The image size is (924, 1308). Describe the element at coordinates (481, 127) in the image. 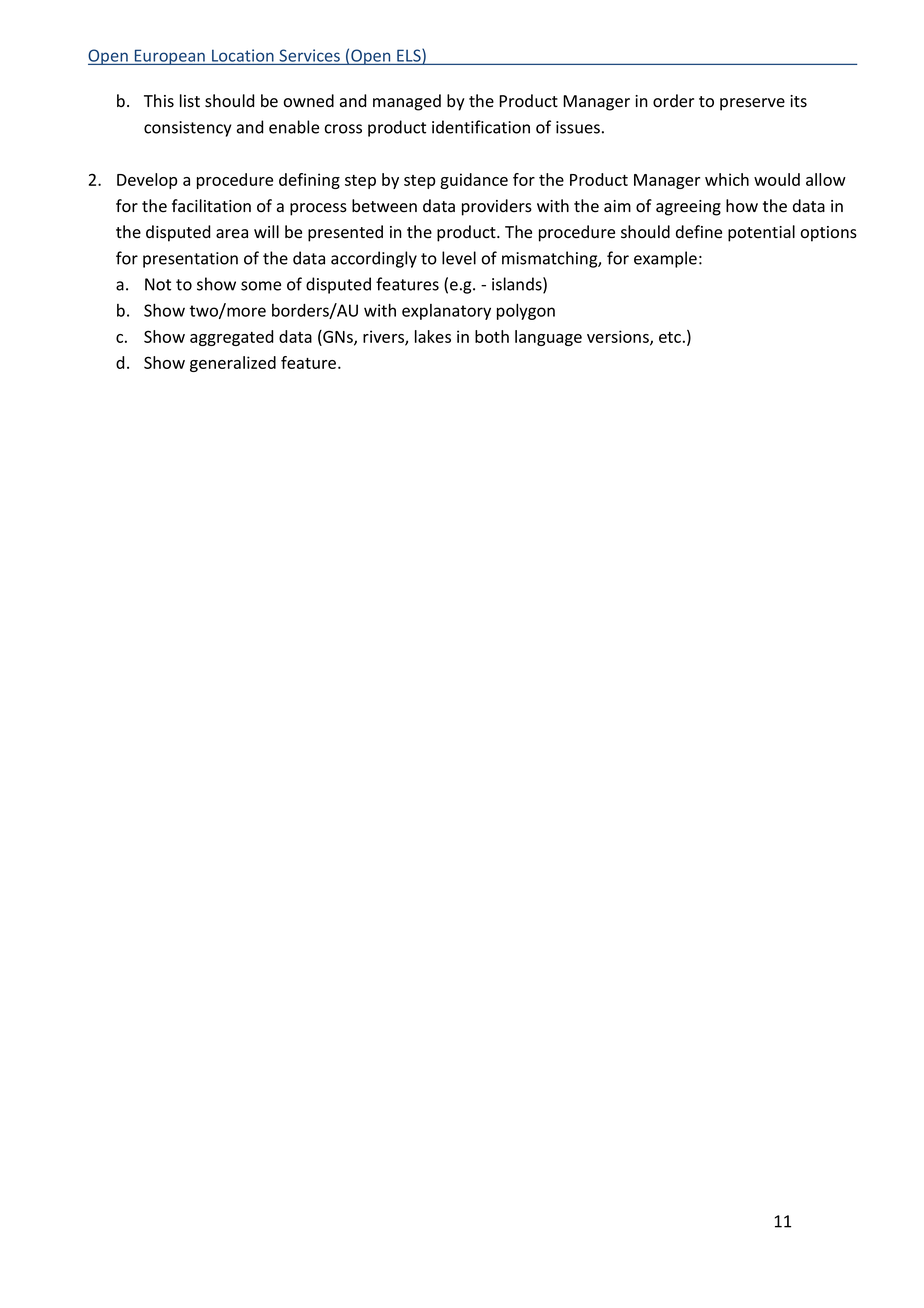

I see `identification` at that location.
